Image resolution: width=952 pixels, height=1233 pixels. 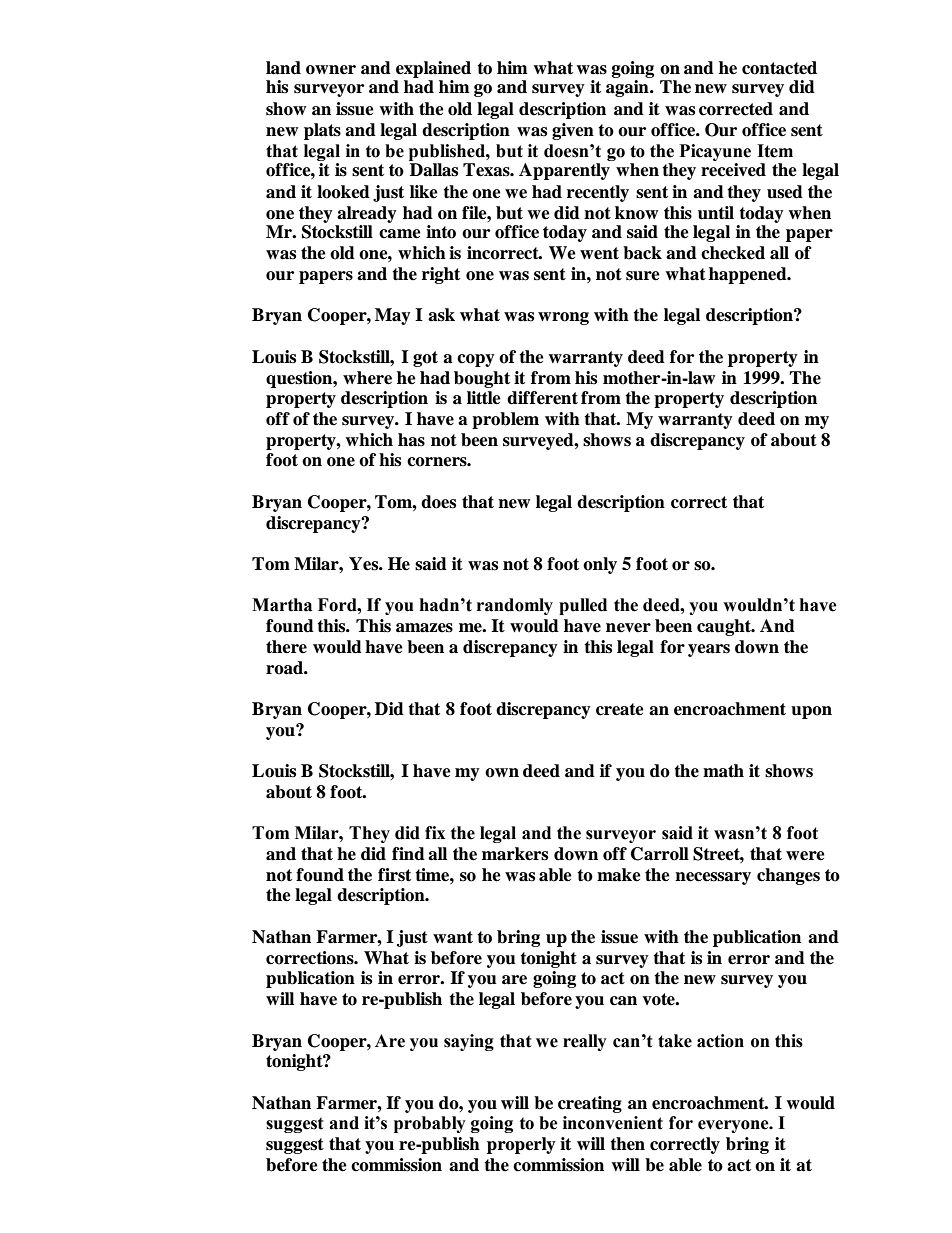 What do you see at coordinates (713, 878) in the screenshot?
I see `necessary` at bounding box center [713, 878].
